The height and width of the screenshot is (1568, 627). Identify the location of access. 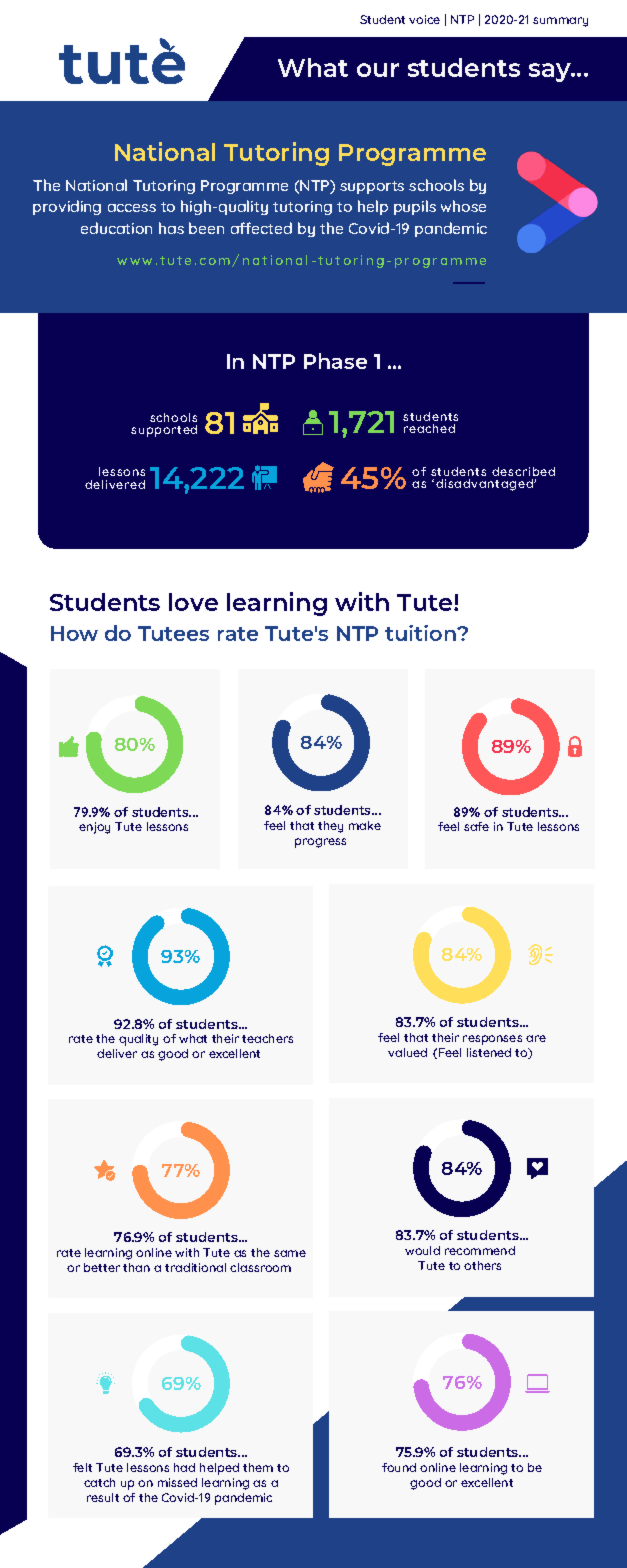
(132, 208).
